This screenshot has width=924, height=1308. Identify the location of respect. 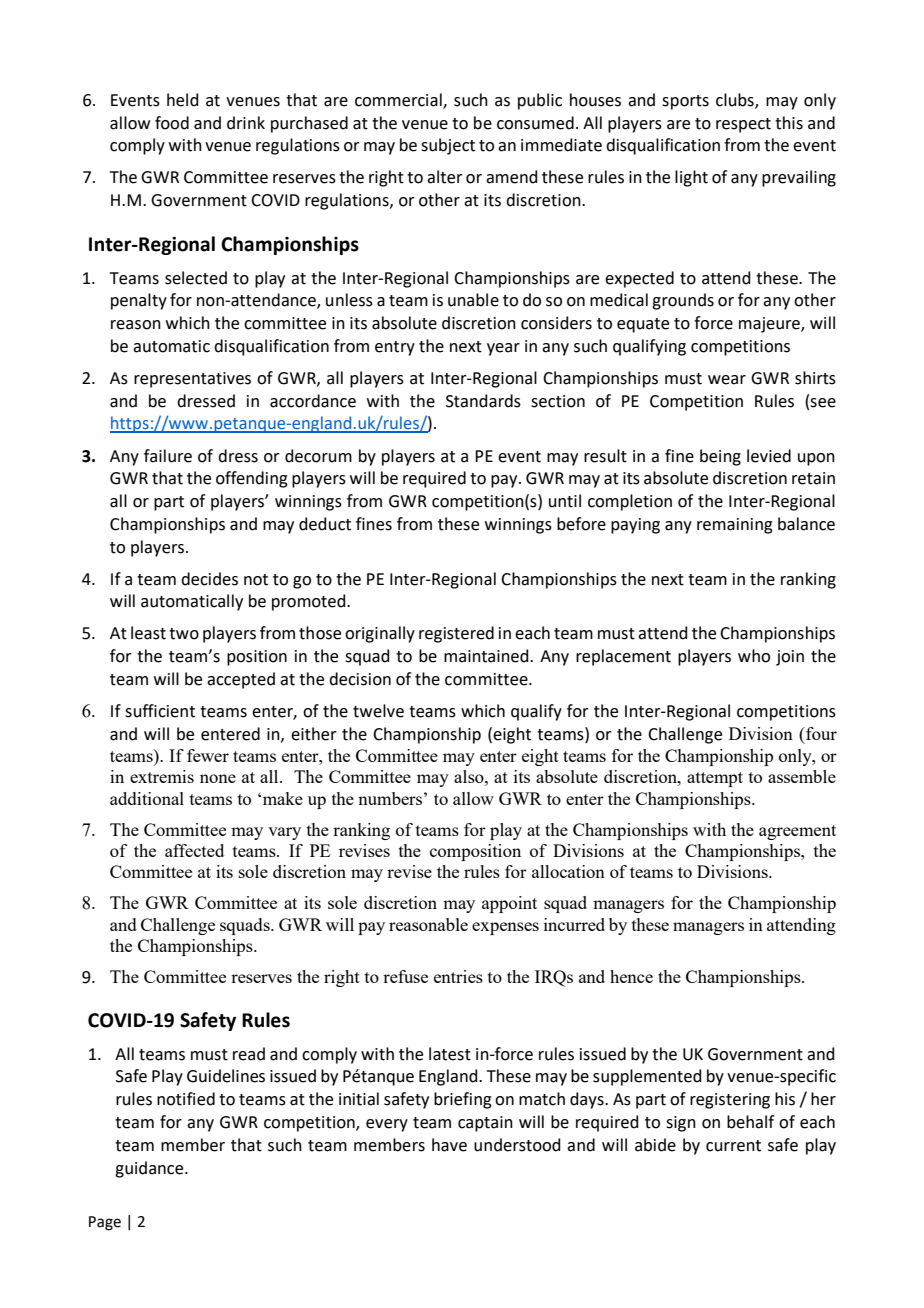
(743, 125).
